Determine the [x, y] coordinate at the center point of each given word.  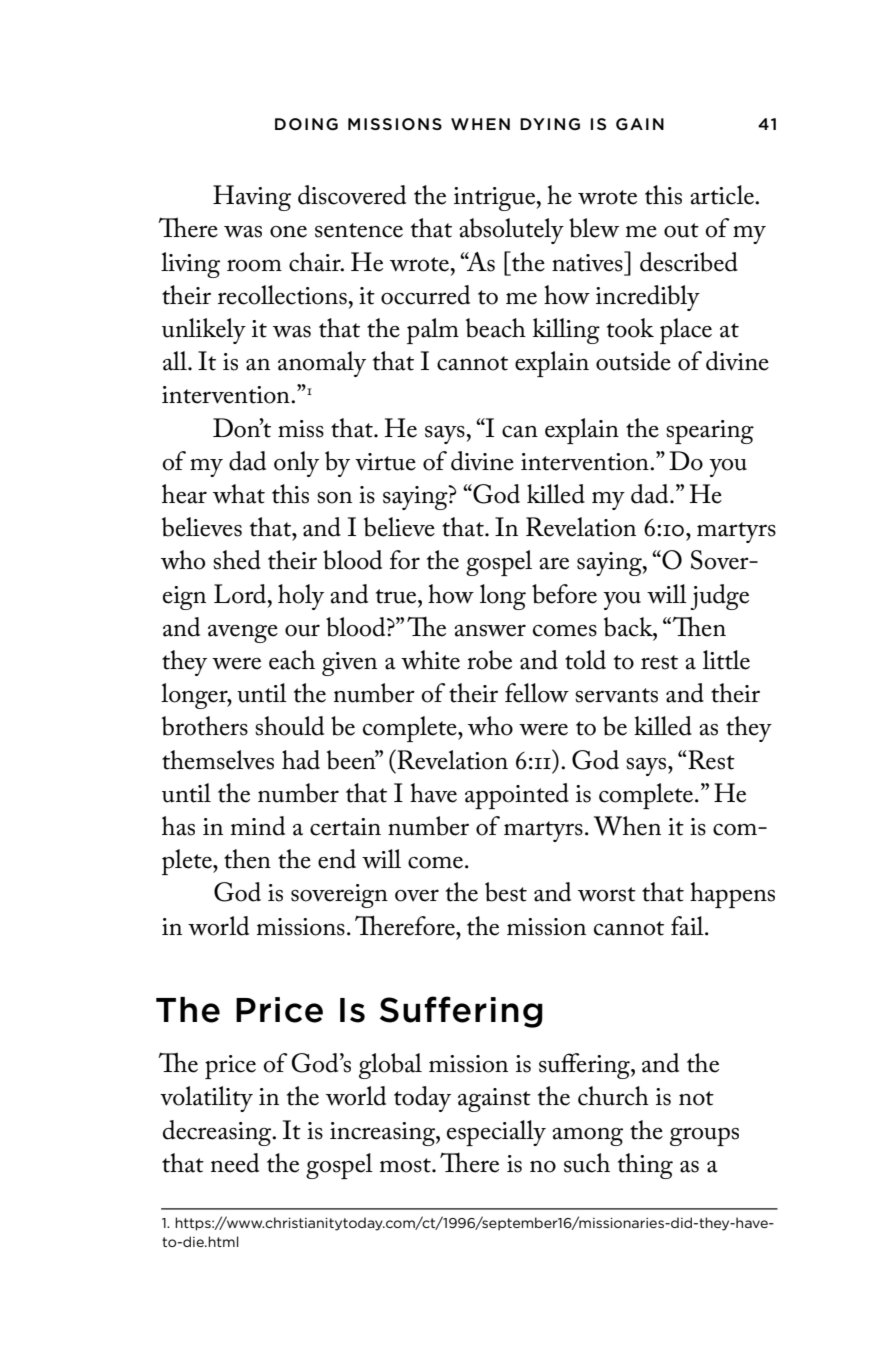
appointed [517, 796]
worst [607, 894]
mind [258, 826]
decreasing [218, 1133]
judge [719, 597]
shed [237, 560]
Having [252, 198]
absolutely [511, 231]
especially [496, 1133]
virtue [385, 462]
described [689, 262]
